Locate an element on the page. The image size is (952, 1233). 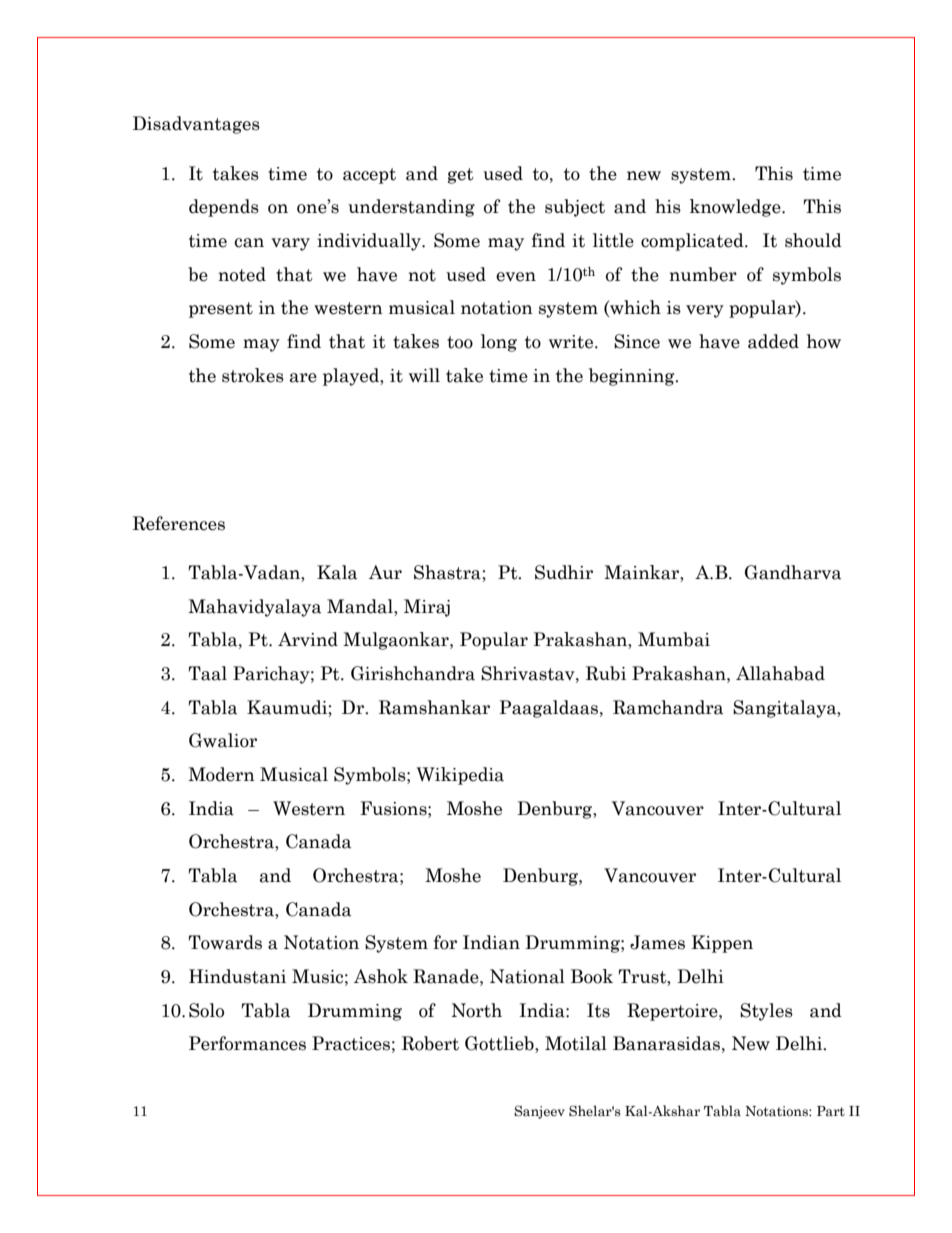
long is located at coordinates (499, 343).
